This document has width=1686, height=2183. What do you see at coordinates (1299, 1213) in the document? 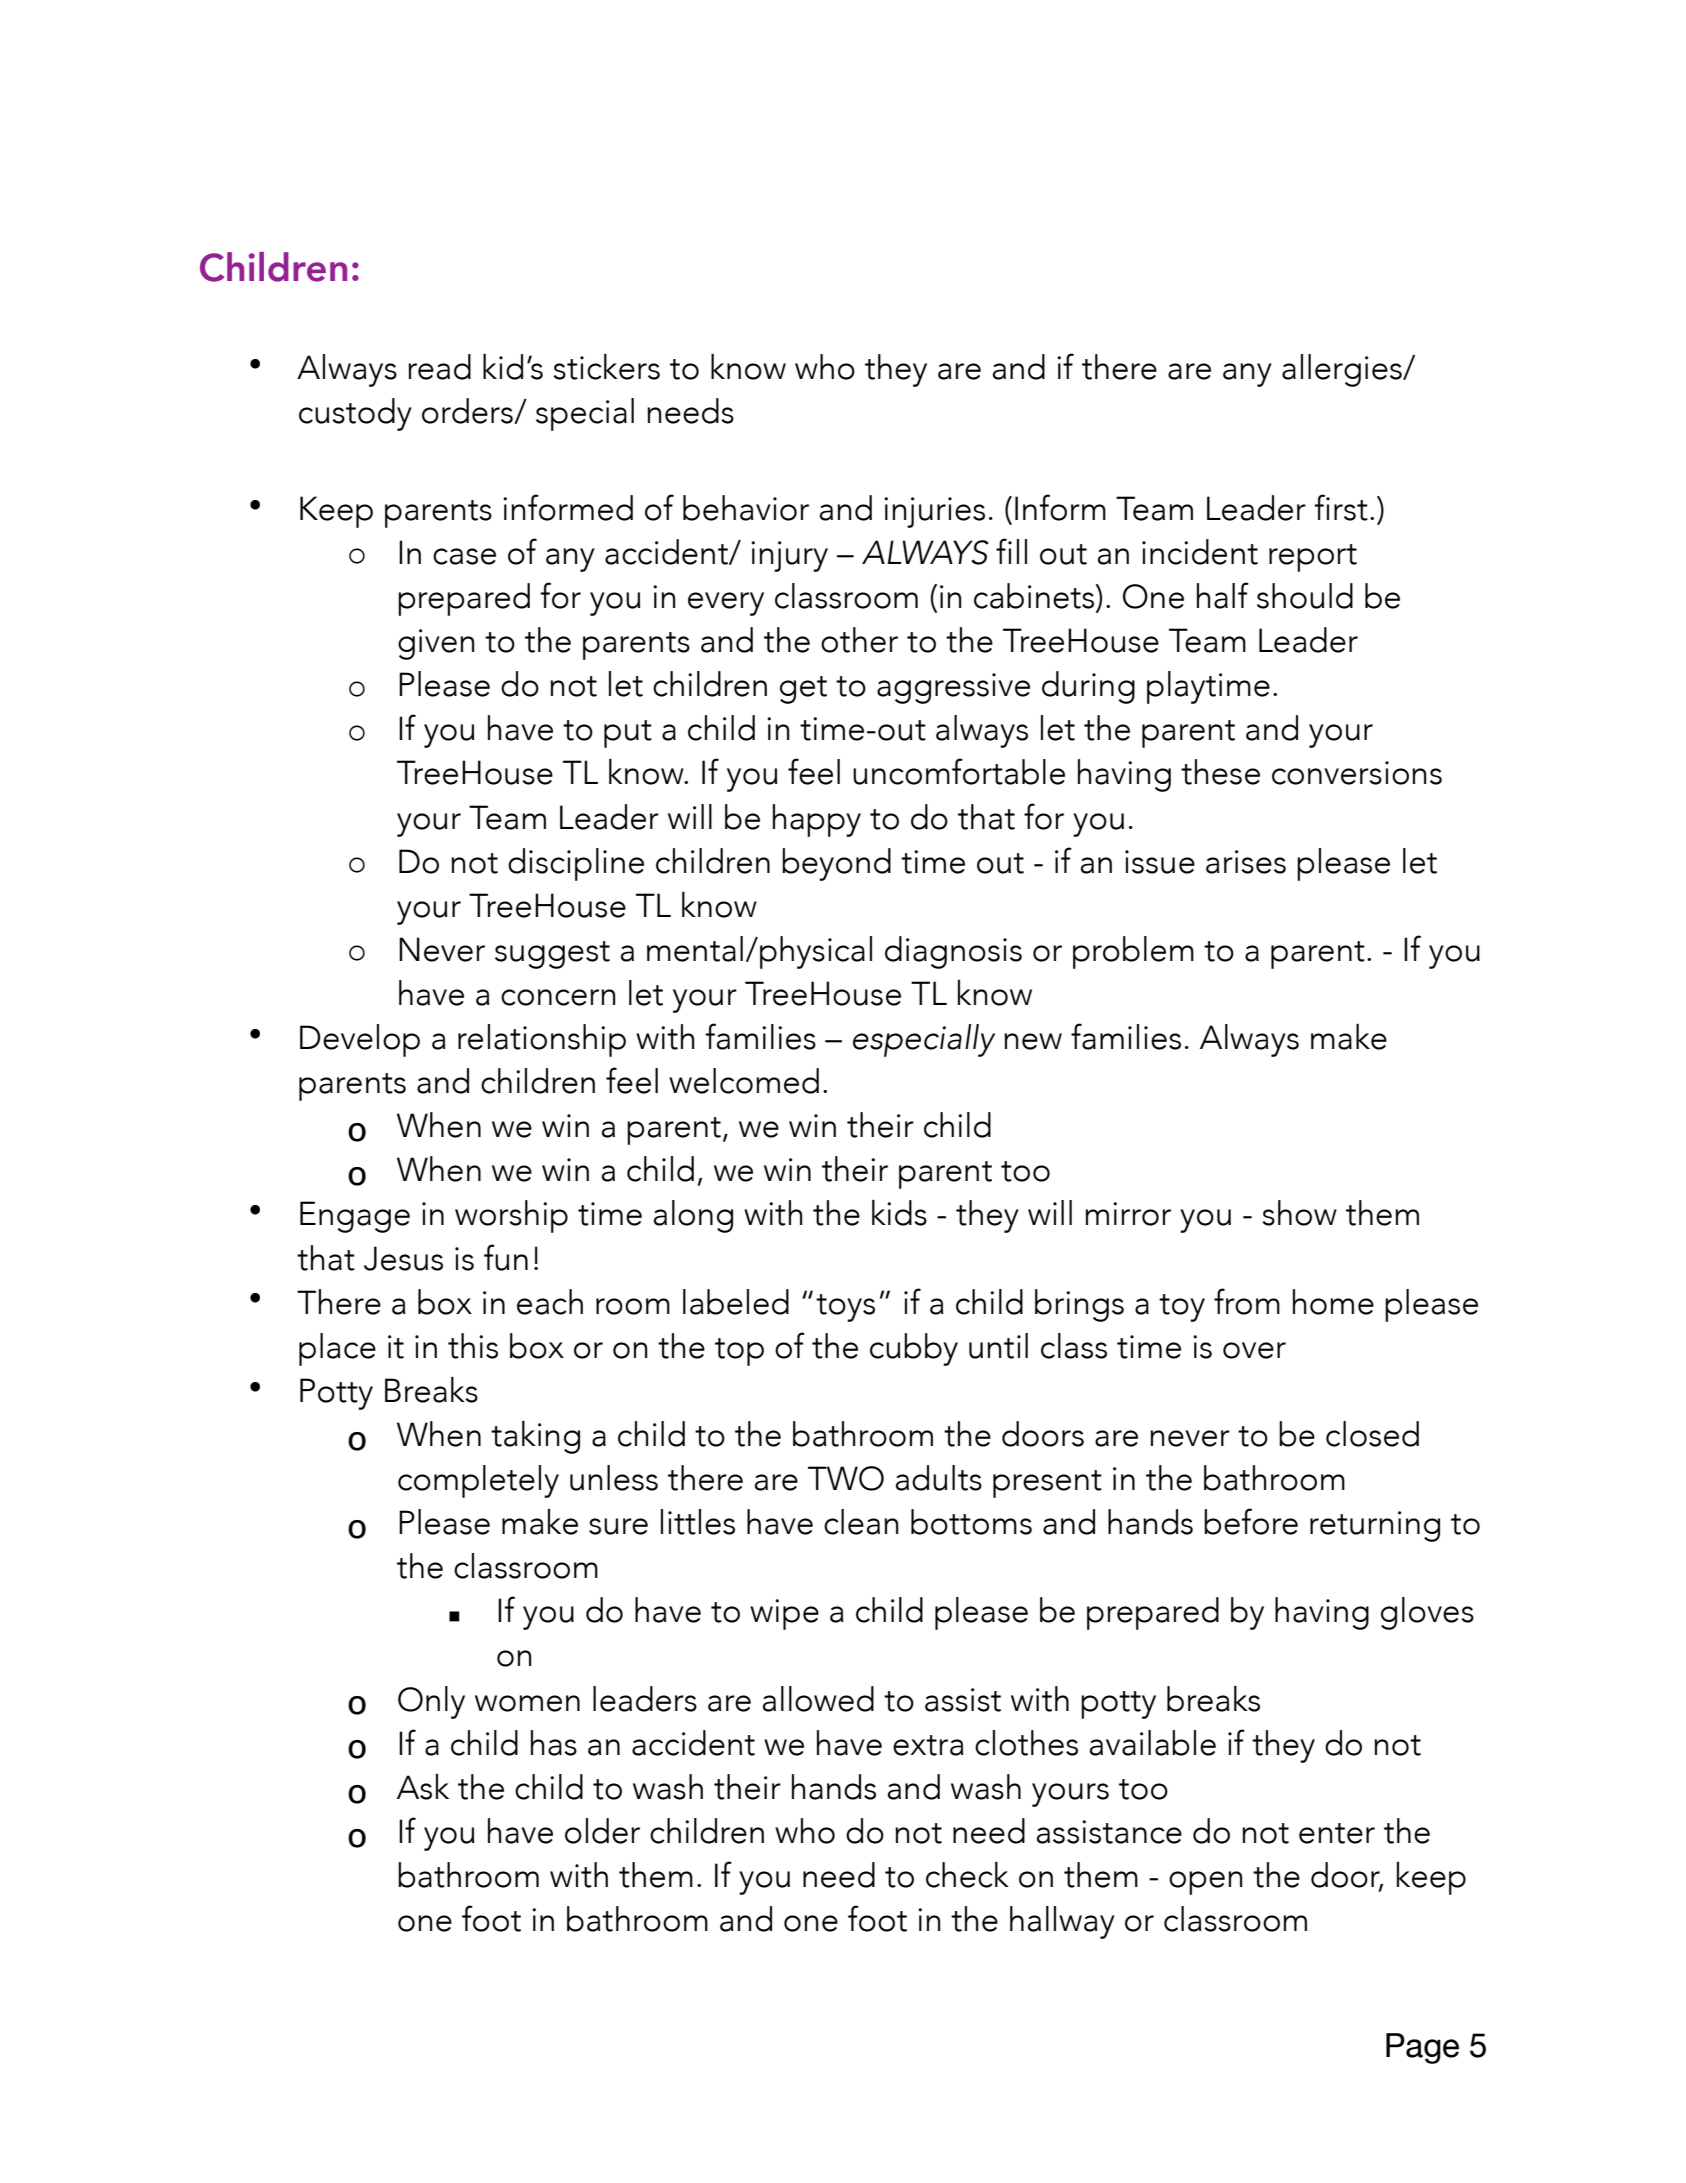
I see `show` at bounding box center [1299, 1213].
